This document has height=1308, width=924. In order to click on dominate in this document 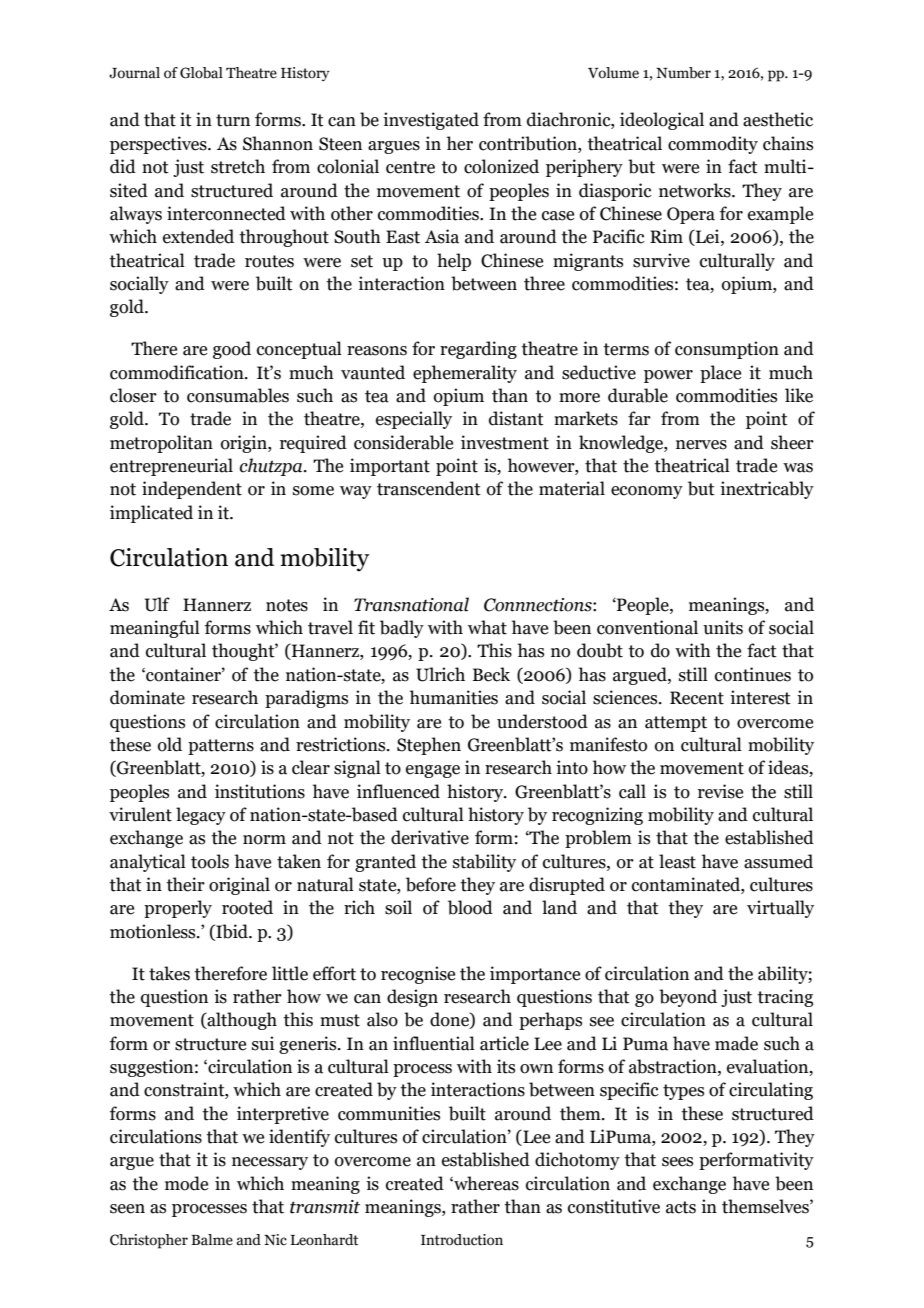, I will do `click(147, 697)`.
